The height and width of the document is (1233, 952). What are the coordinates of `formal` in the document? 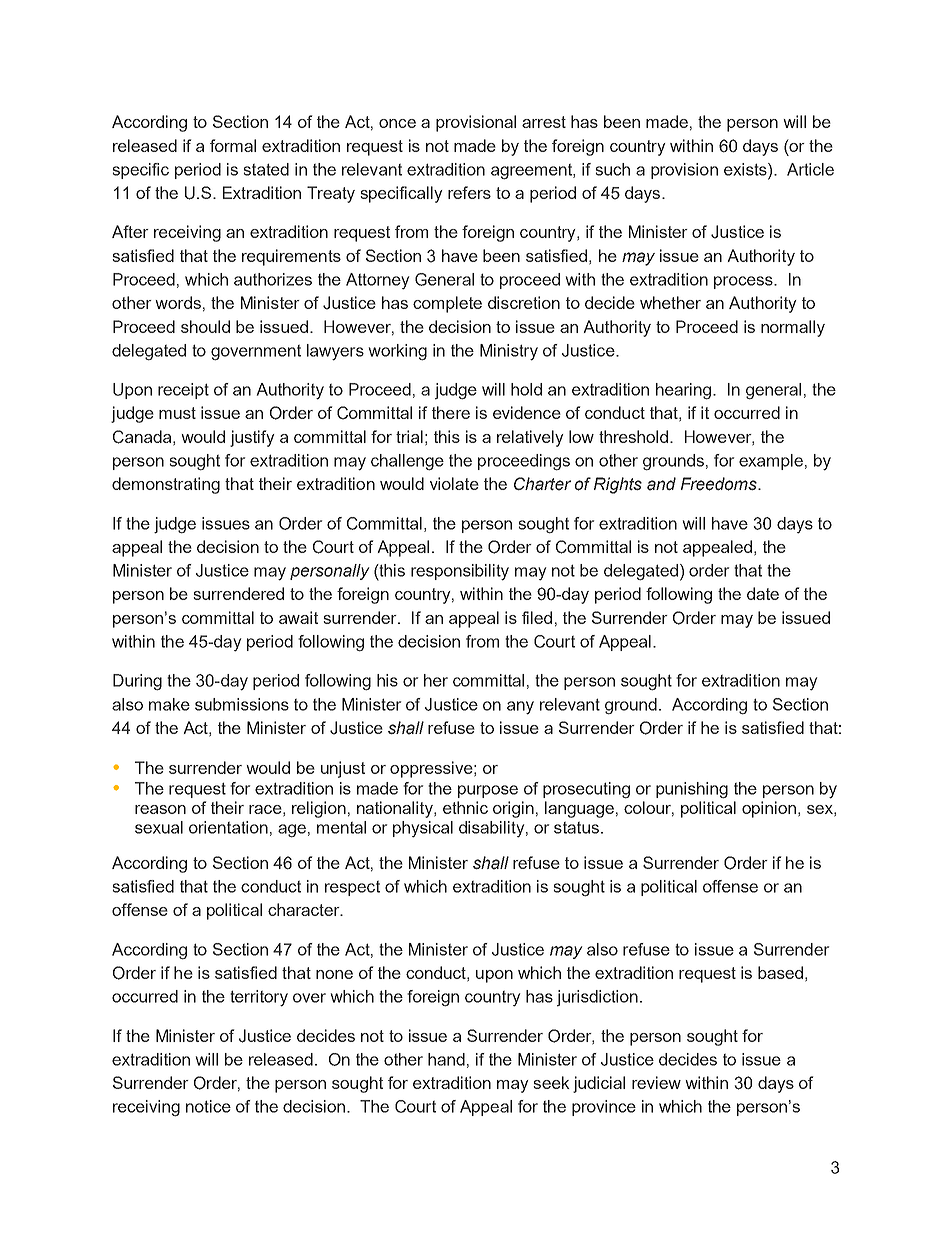 It's located at (233, 145).
